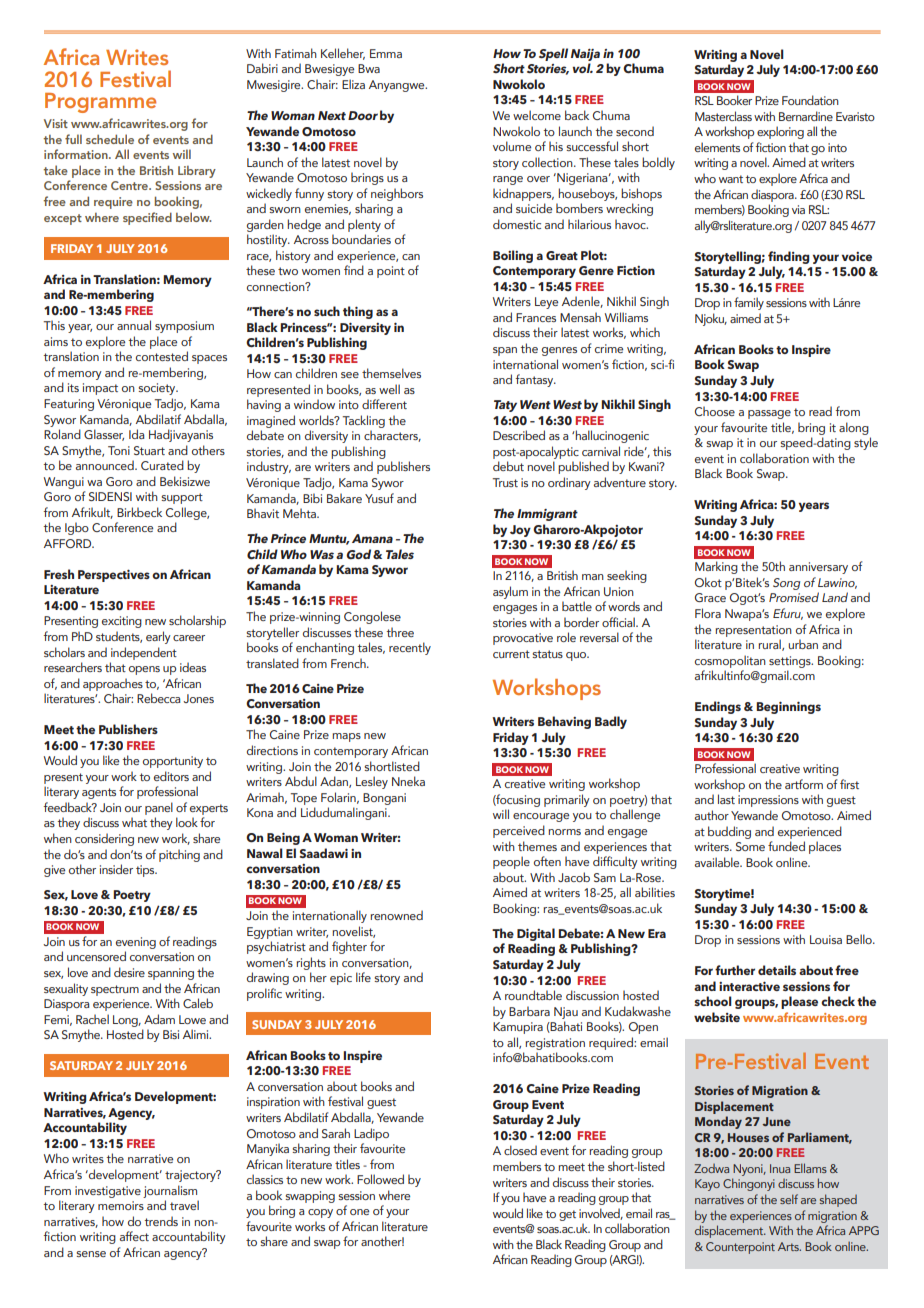  Describe the element at coordinates (161, 1221) in the screenshot. I see `trends` at that location.
